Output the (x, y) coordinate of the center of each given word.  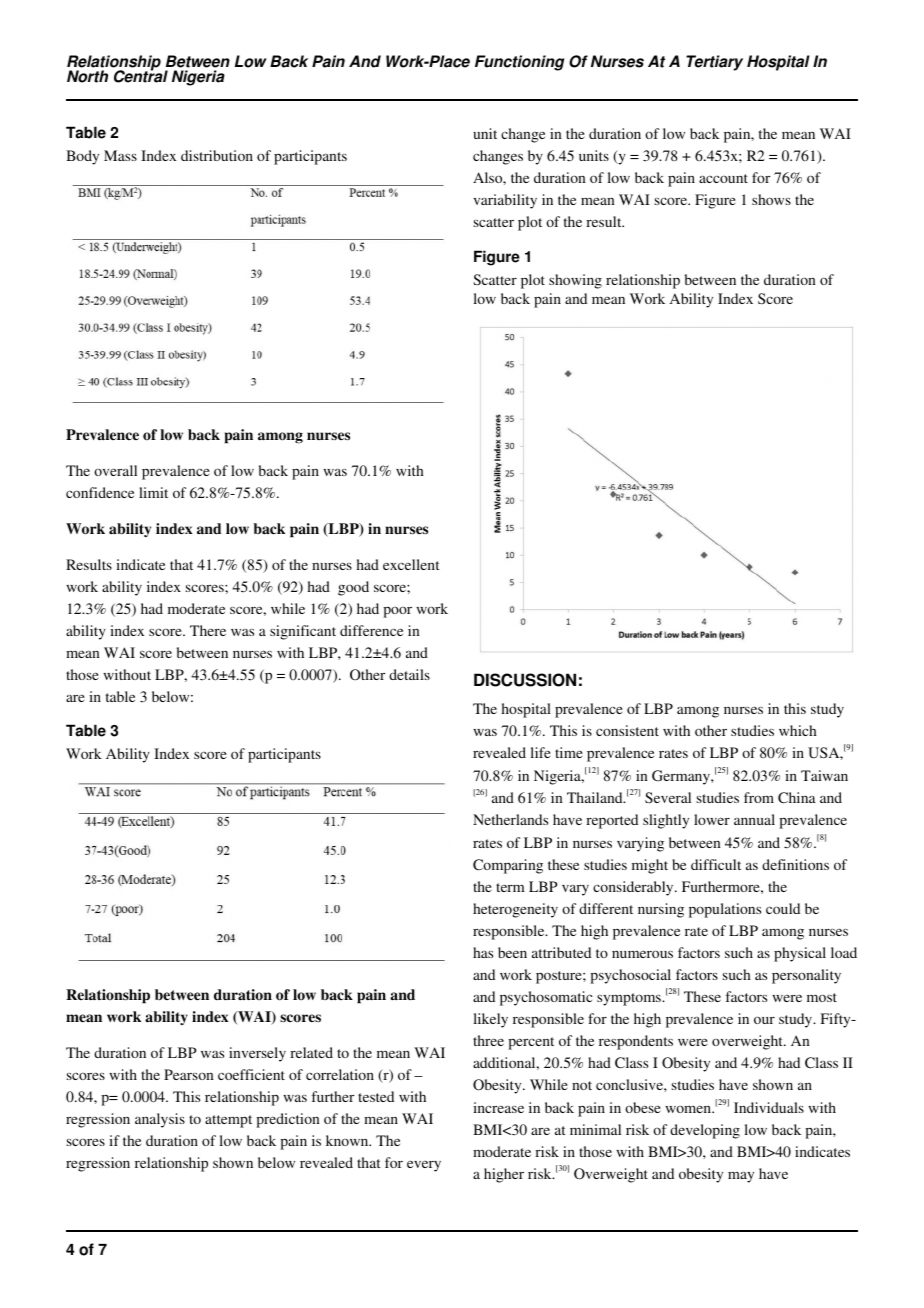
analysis (160, 1120)
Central (141, 76)
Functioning (519, 63)
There (208, 630)
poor (397, 612)
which (798, 730)
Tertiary (714, 63)
